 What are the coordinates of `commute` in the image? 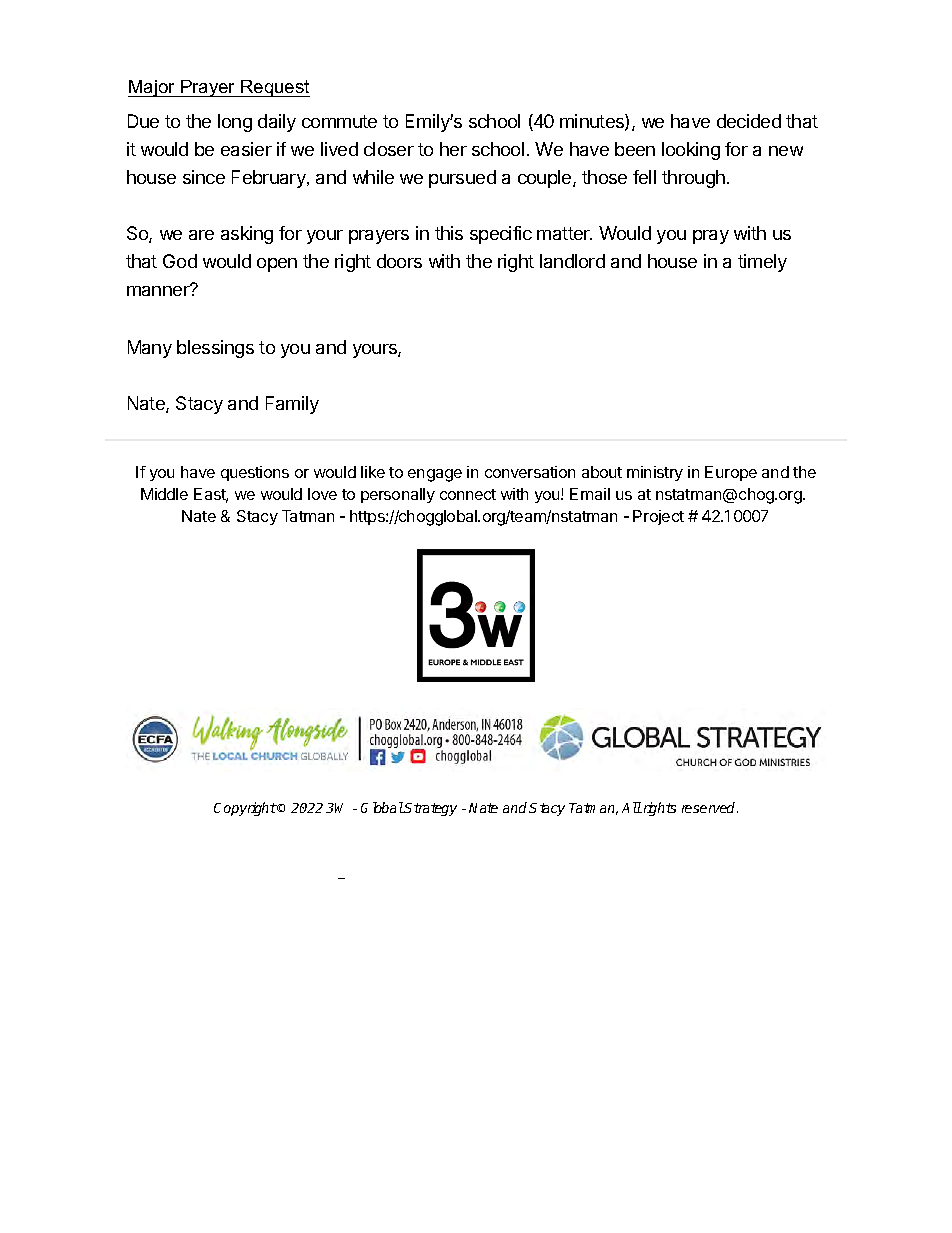 It's located at (339, 121).
